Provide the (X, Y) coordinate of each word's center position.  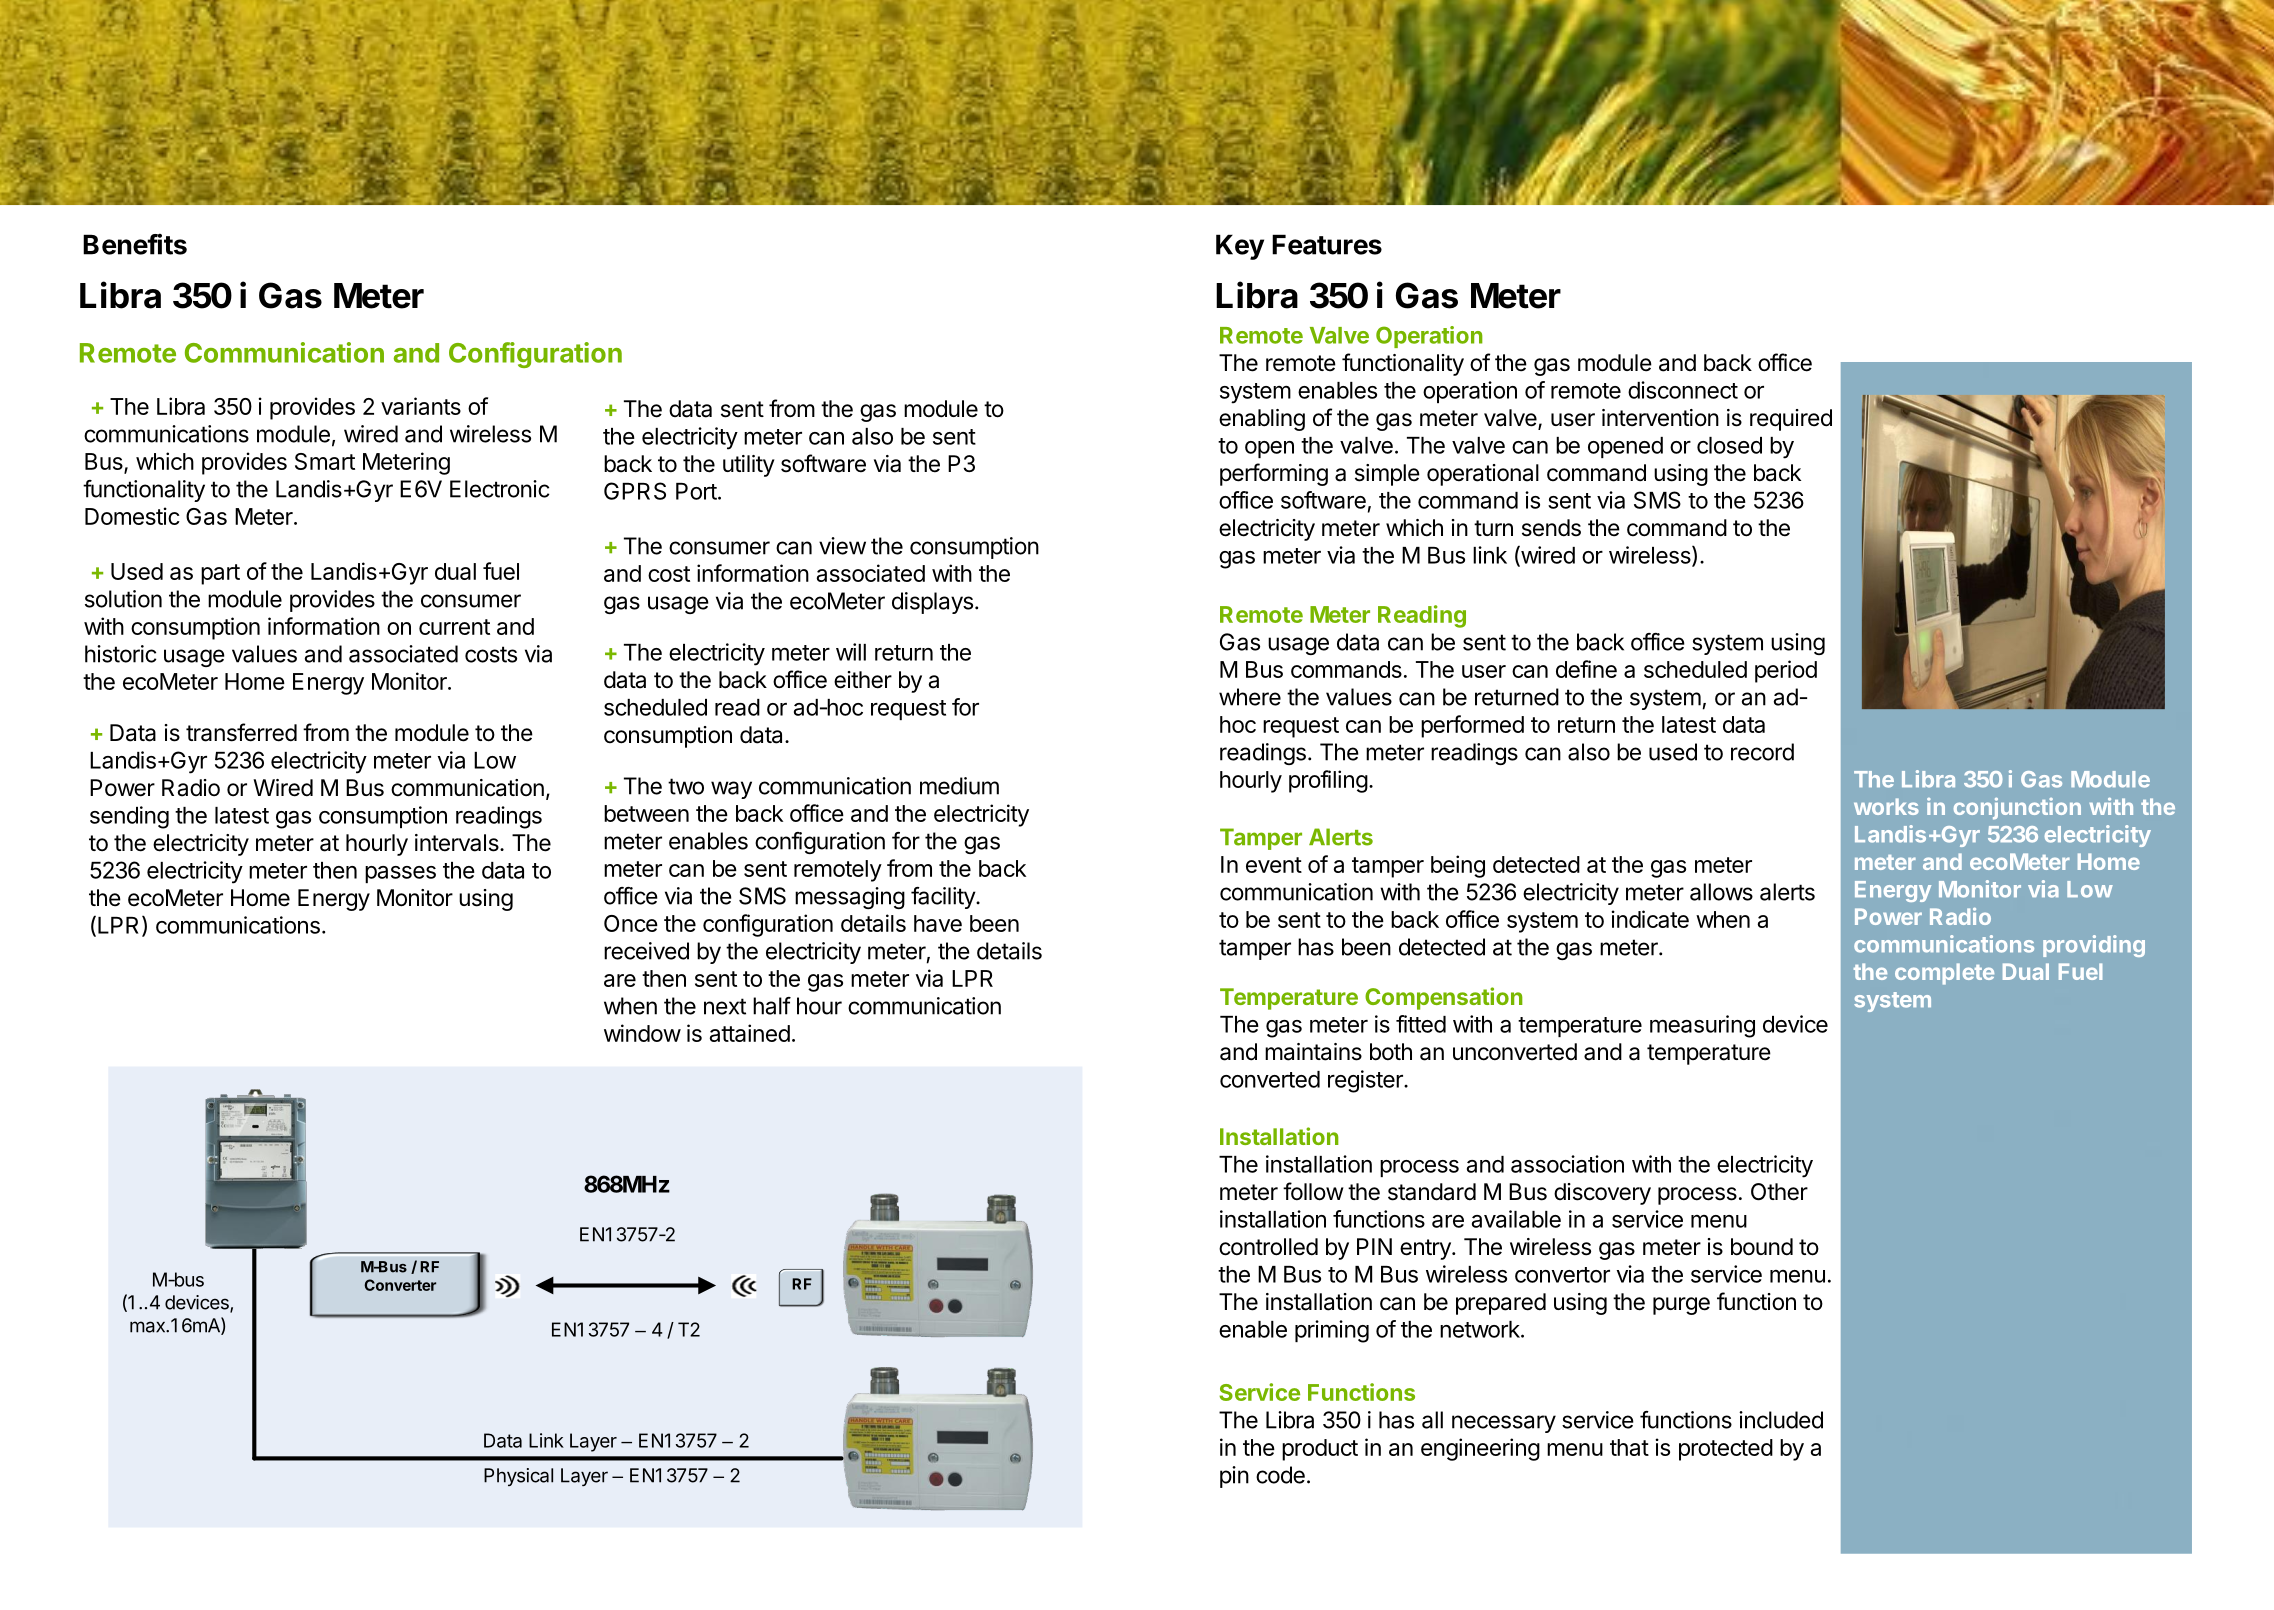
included (1781, 1420)
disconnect (1683, 390)
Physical (518, 1477)
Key (1240, 247)
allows (1721, 892)
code (1280, 1475)
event (1274, 865)
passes (400, 874)
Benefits (135, 244)
